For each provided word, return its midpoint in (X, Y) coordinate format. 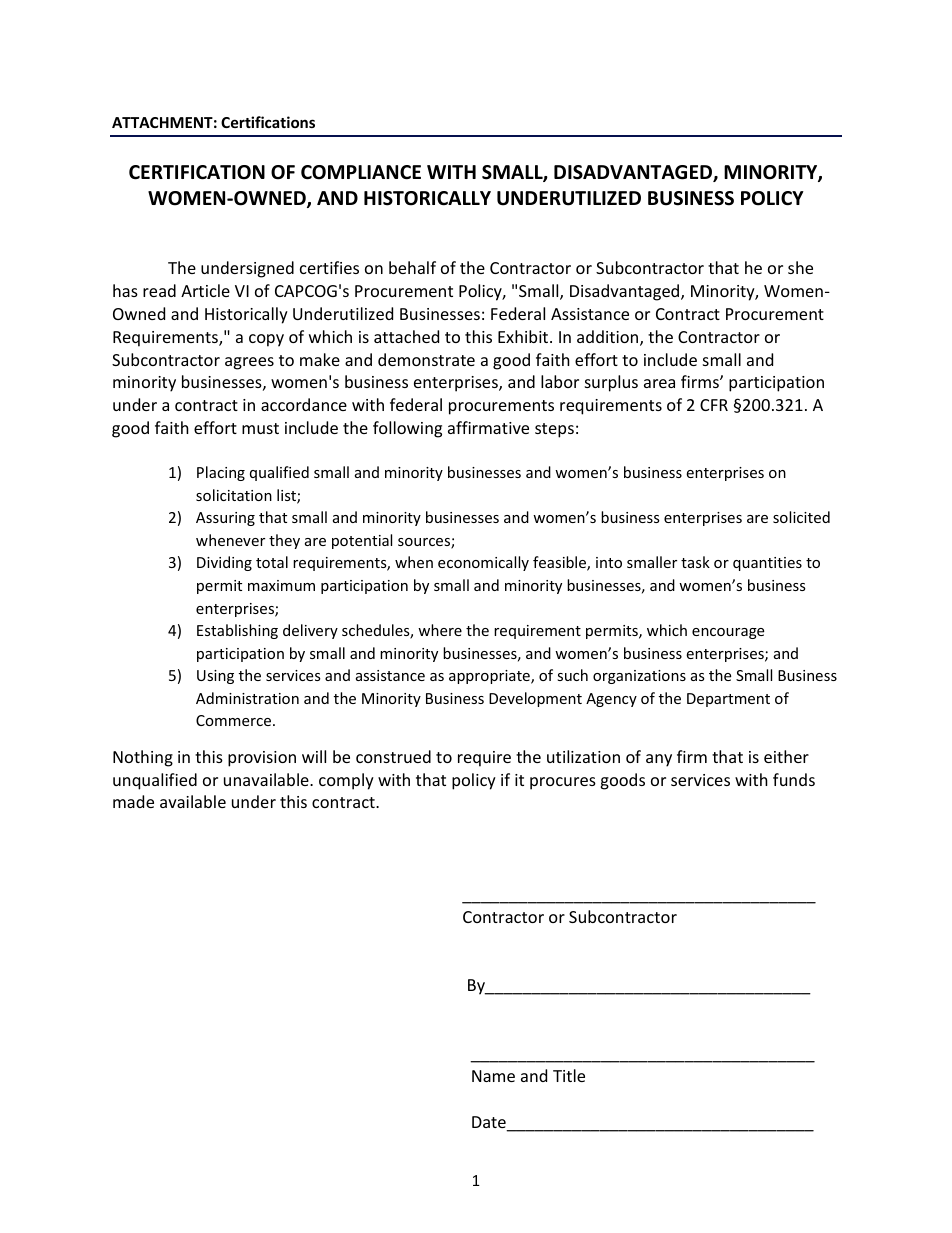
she (800, 267)
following (407, 429)
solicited (801, 517)
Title (569, 1075)
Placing (221, 473)
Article (205, 290)
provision (262, 759)
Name (493, 1076)
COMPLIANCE (361, 172)
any (659, 760)
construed (393, 756)
